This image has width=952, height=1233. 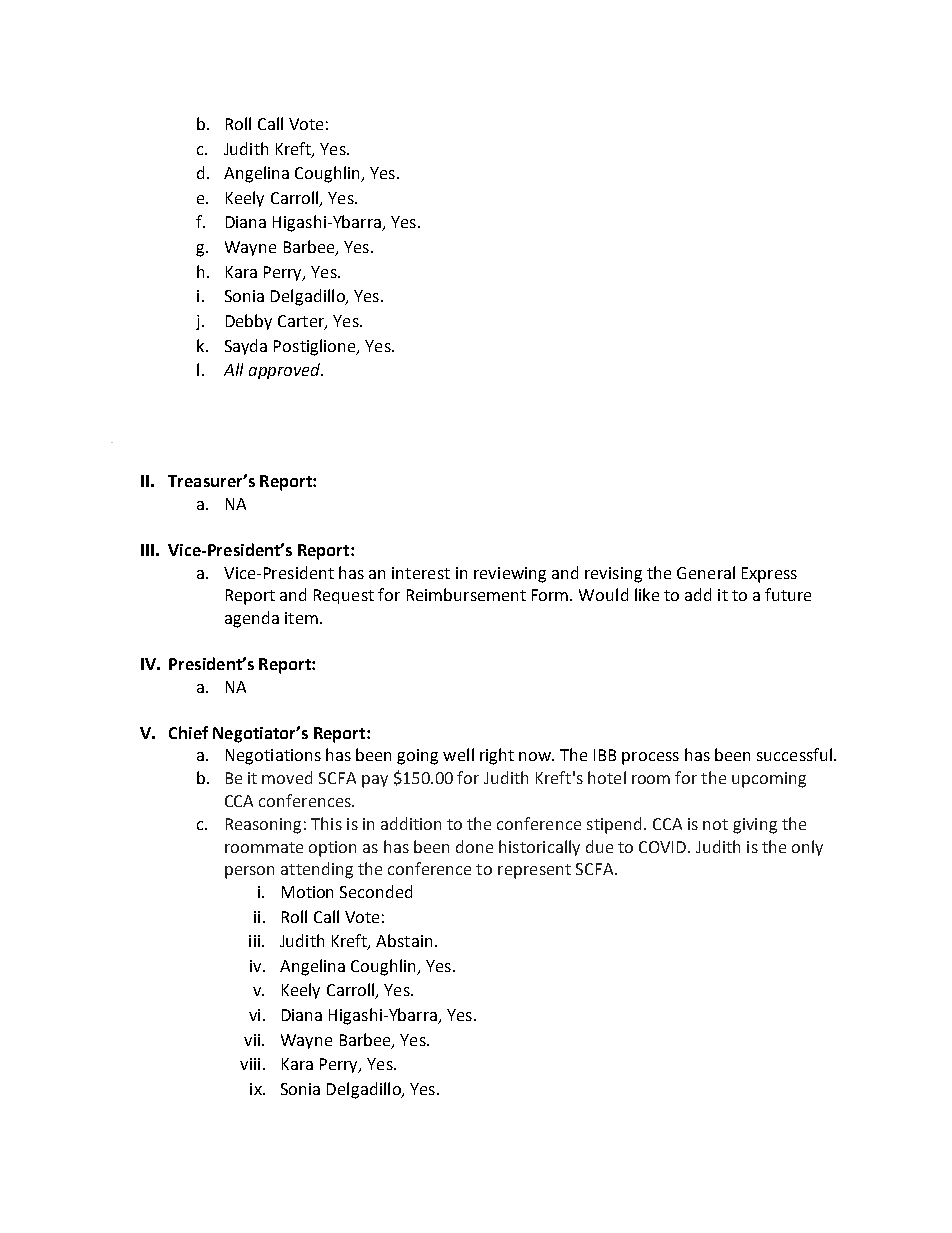 I want to click on person, so click(x=249, y=872).
